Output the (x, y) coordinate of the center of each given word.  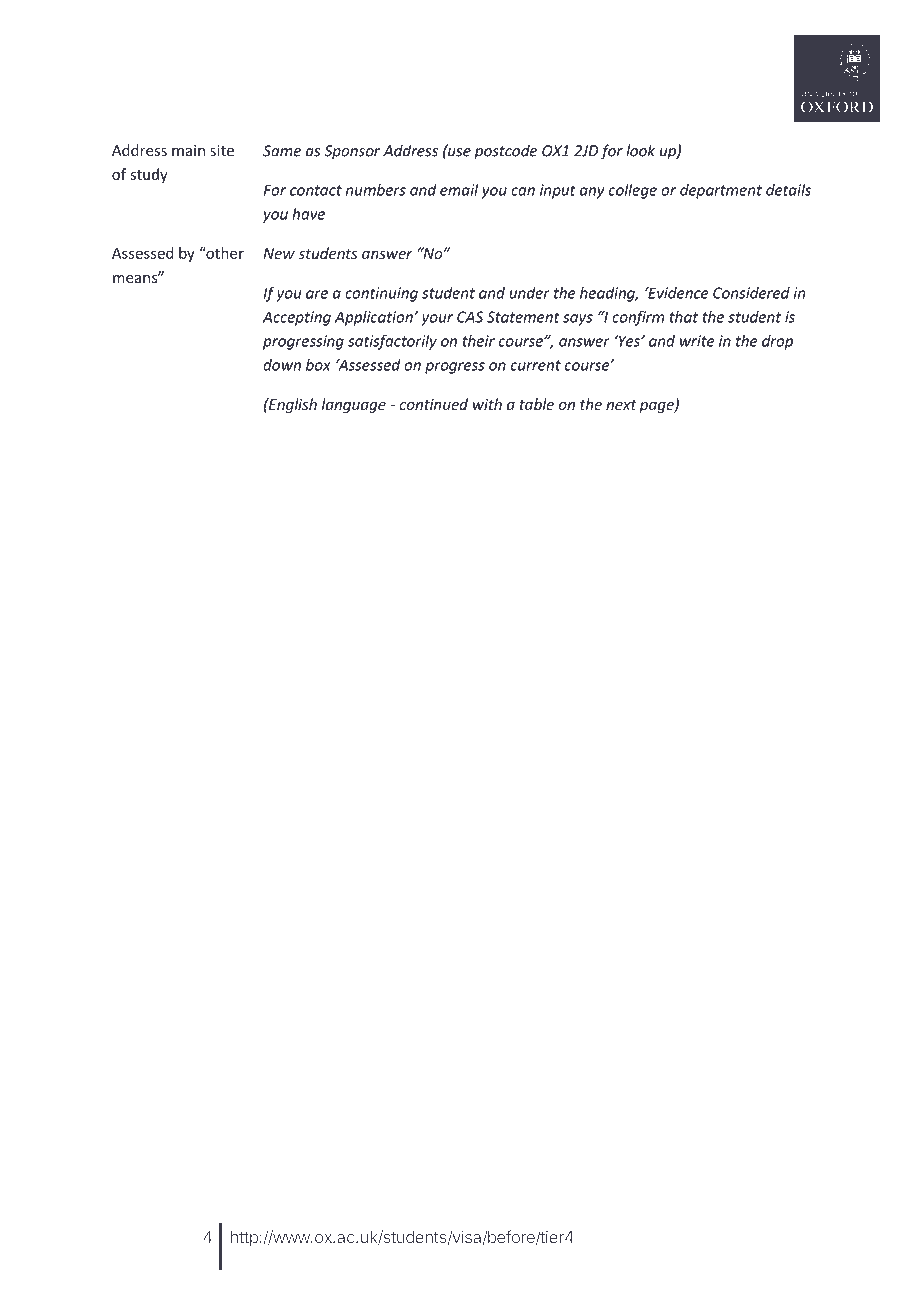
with (487, 404)
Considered (751, 293)
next (621, 405)
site (222, 150)
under (529, 293)
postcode (505, 152)
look (640, 150)
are (317, 294)
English (292, 405)
